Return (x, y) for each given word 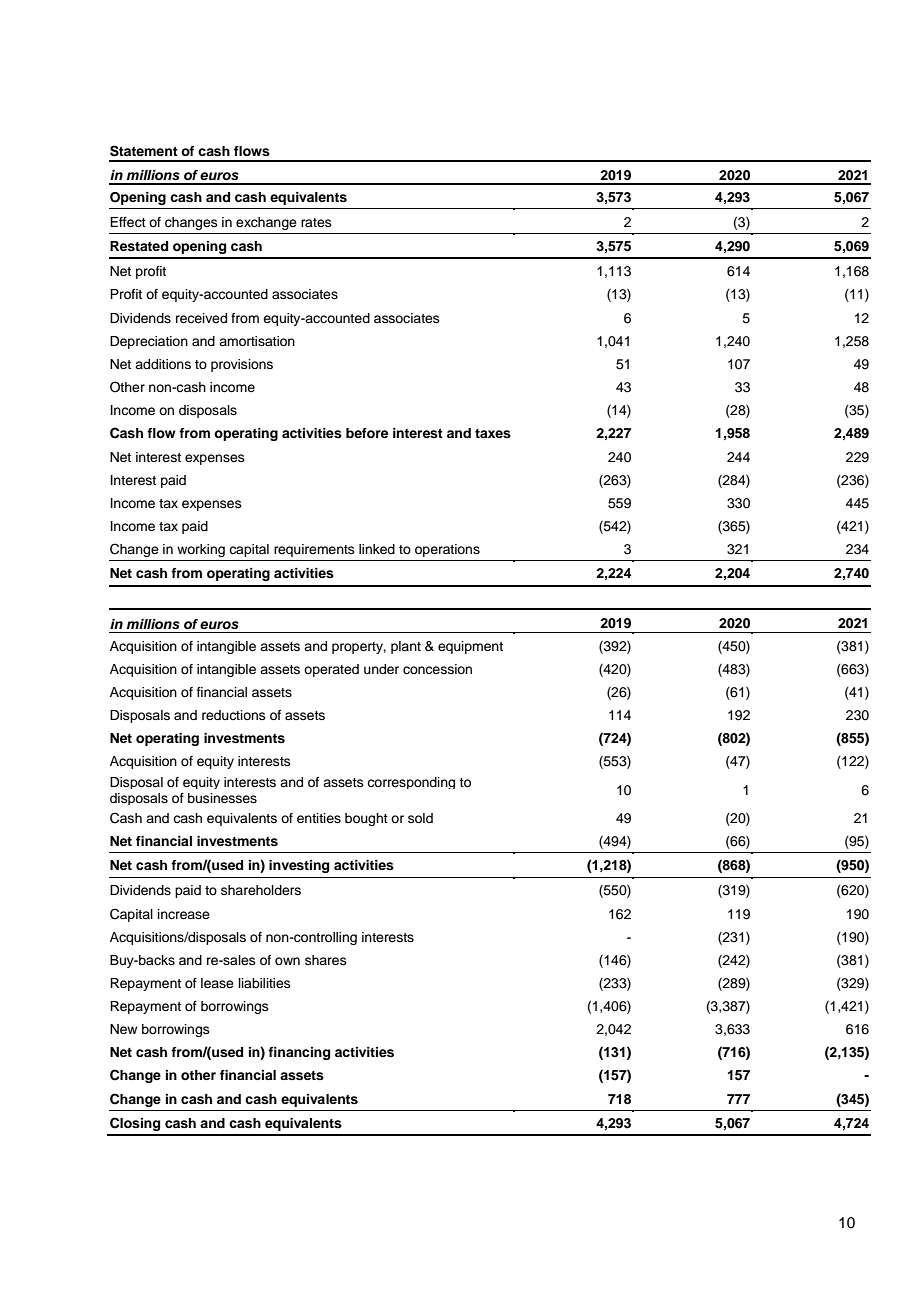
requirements (314, 550)
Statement (144, 151)
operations (447, 550)
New (123, 1029)
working (201, 550)
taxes (493, 433)
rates (316, 222)
